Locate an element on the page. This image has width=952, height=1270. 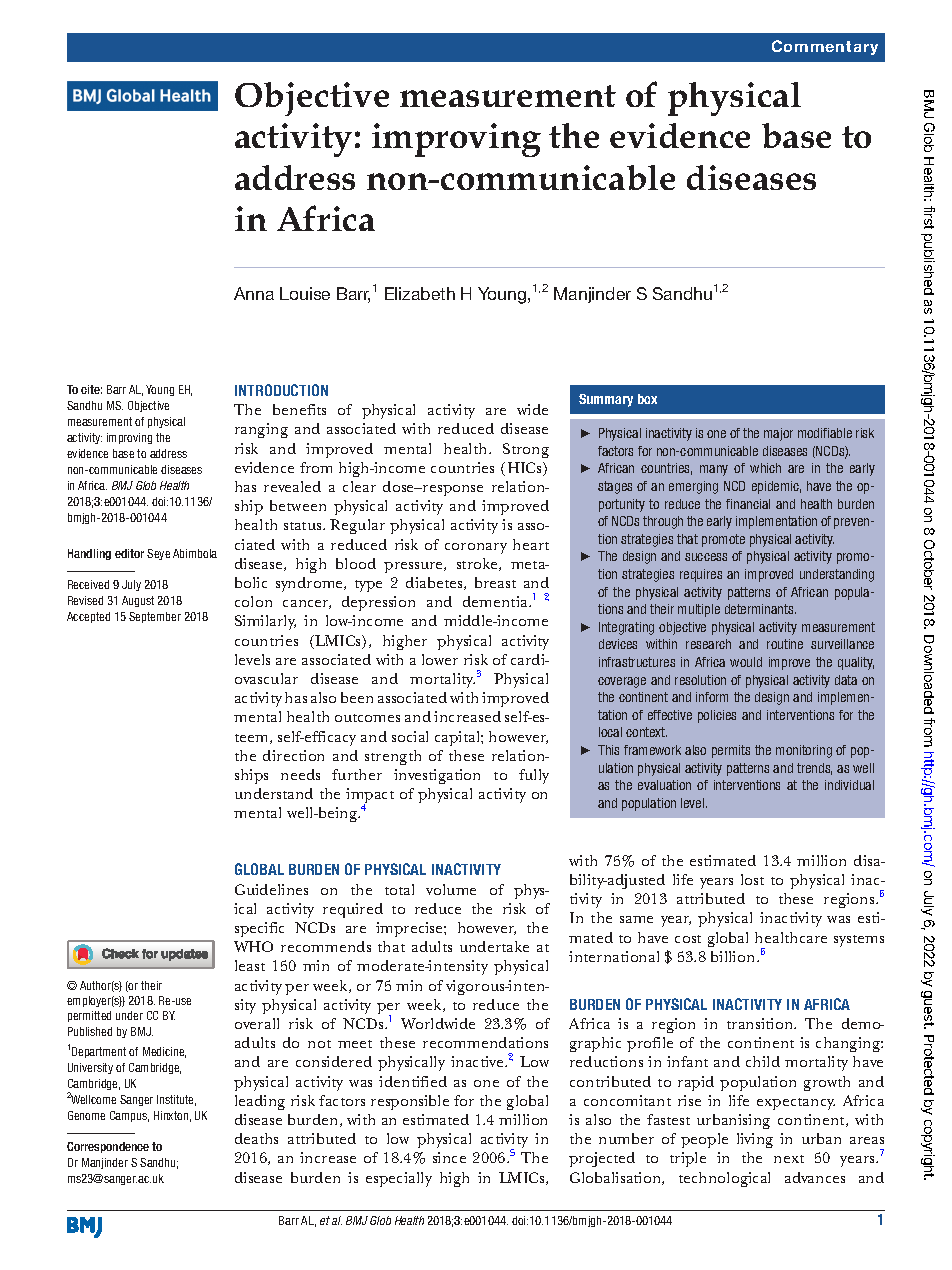
September is located at coordinates (155, 617).
